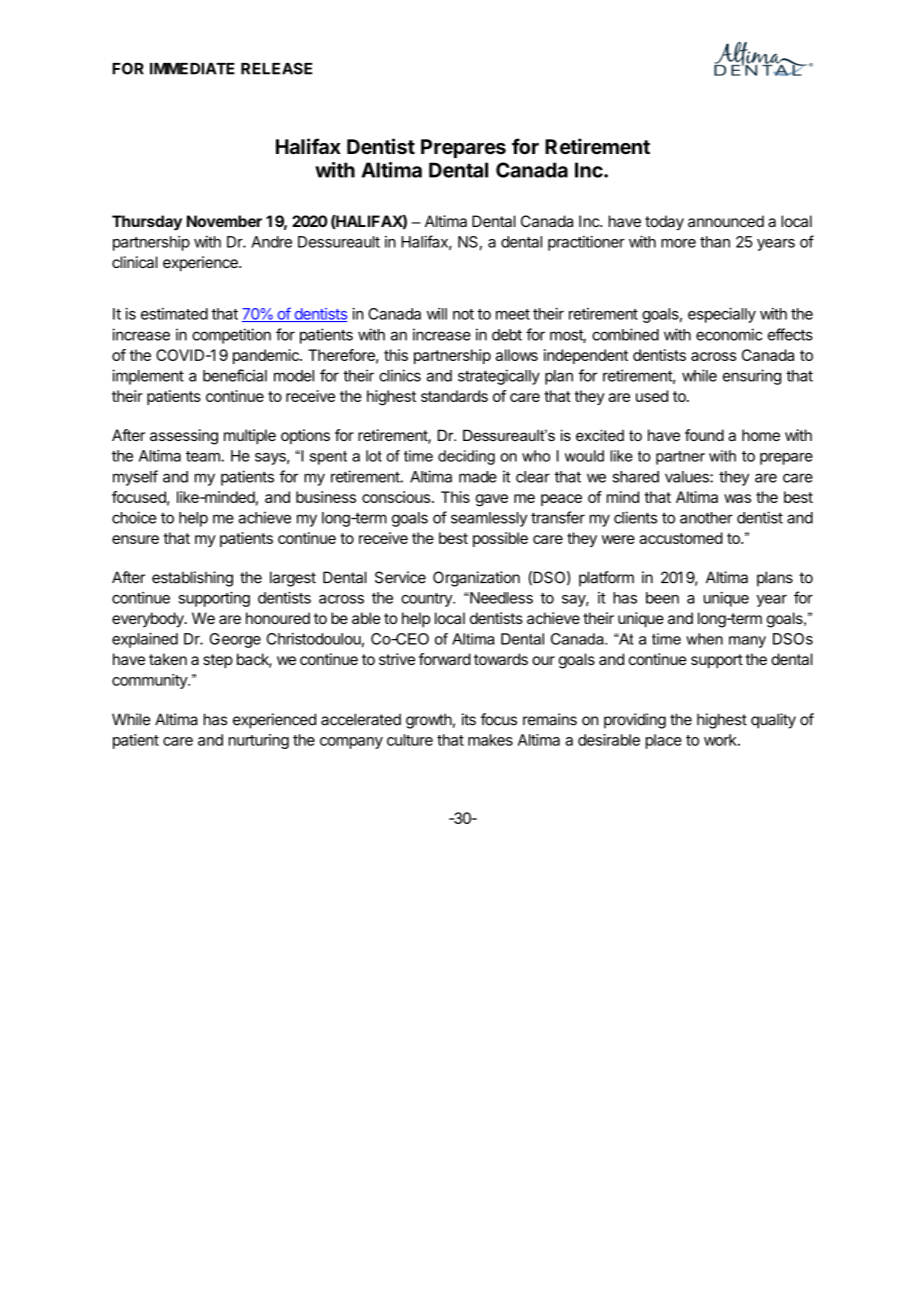  Describe the element at coordinates (259, 741) in the image. I see `nurturing` at that location.
